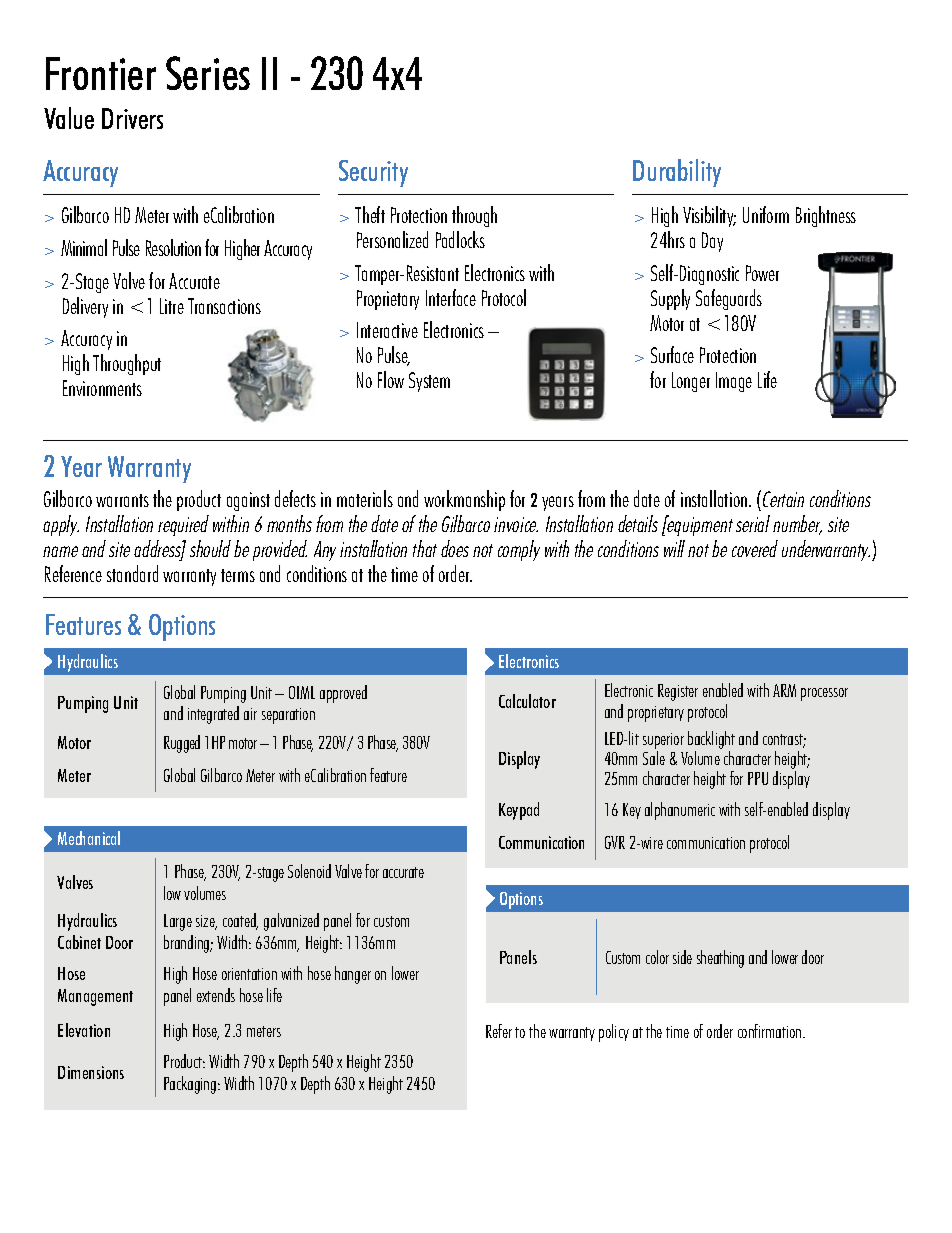 This image has height=1233, width=952. What do you see at coordinates (677, 173) in the image?
I see `Durability` at bounding box center [677, 173].
